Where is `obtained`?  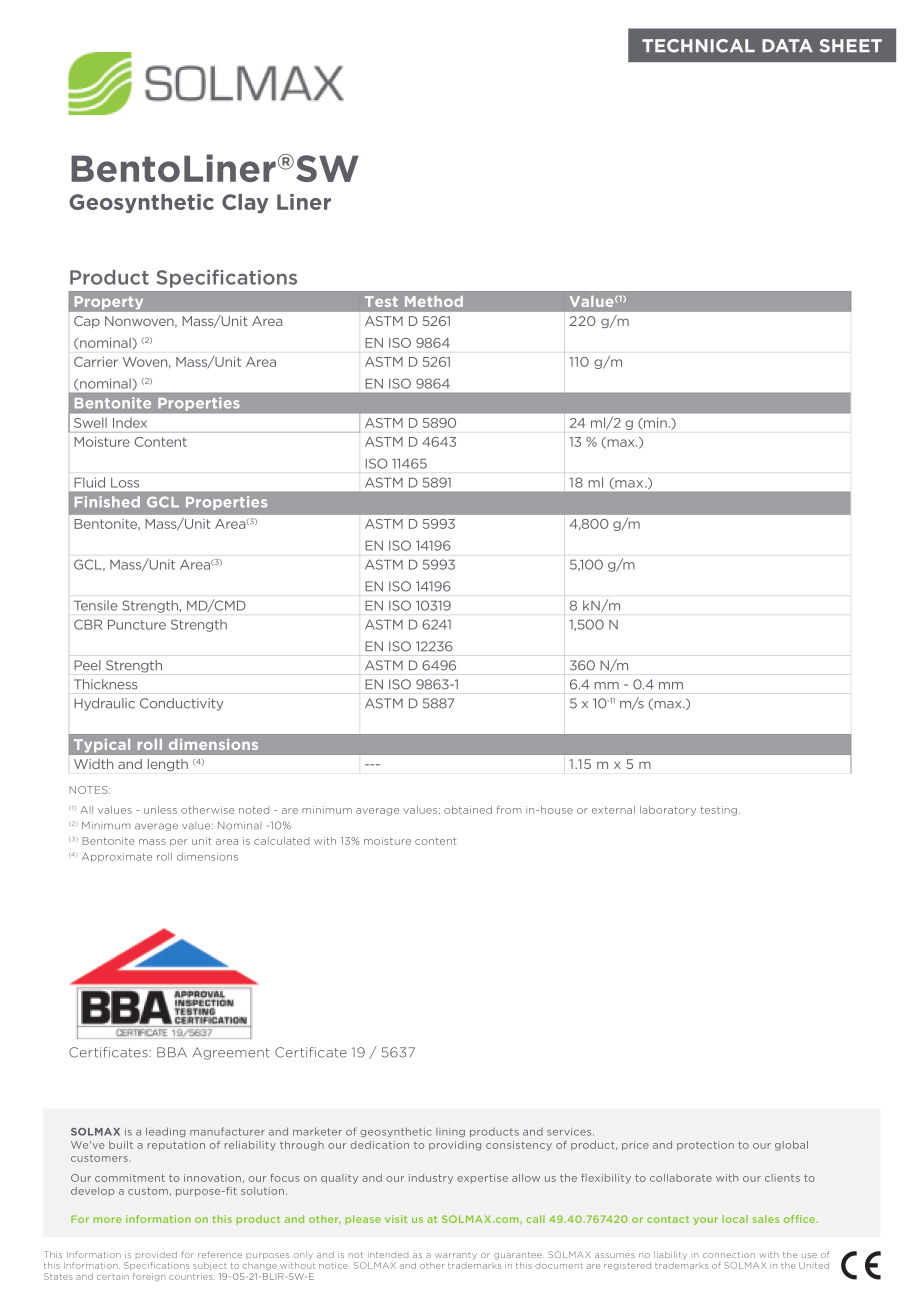 obtained is located at coordinates (468, 810).
